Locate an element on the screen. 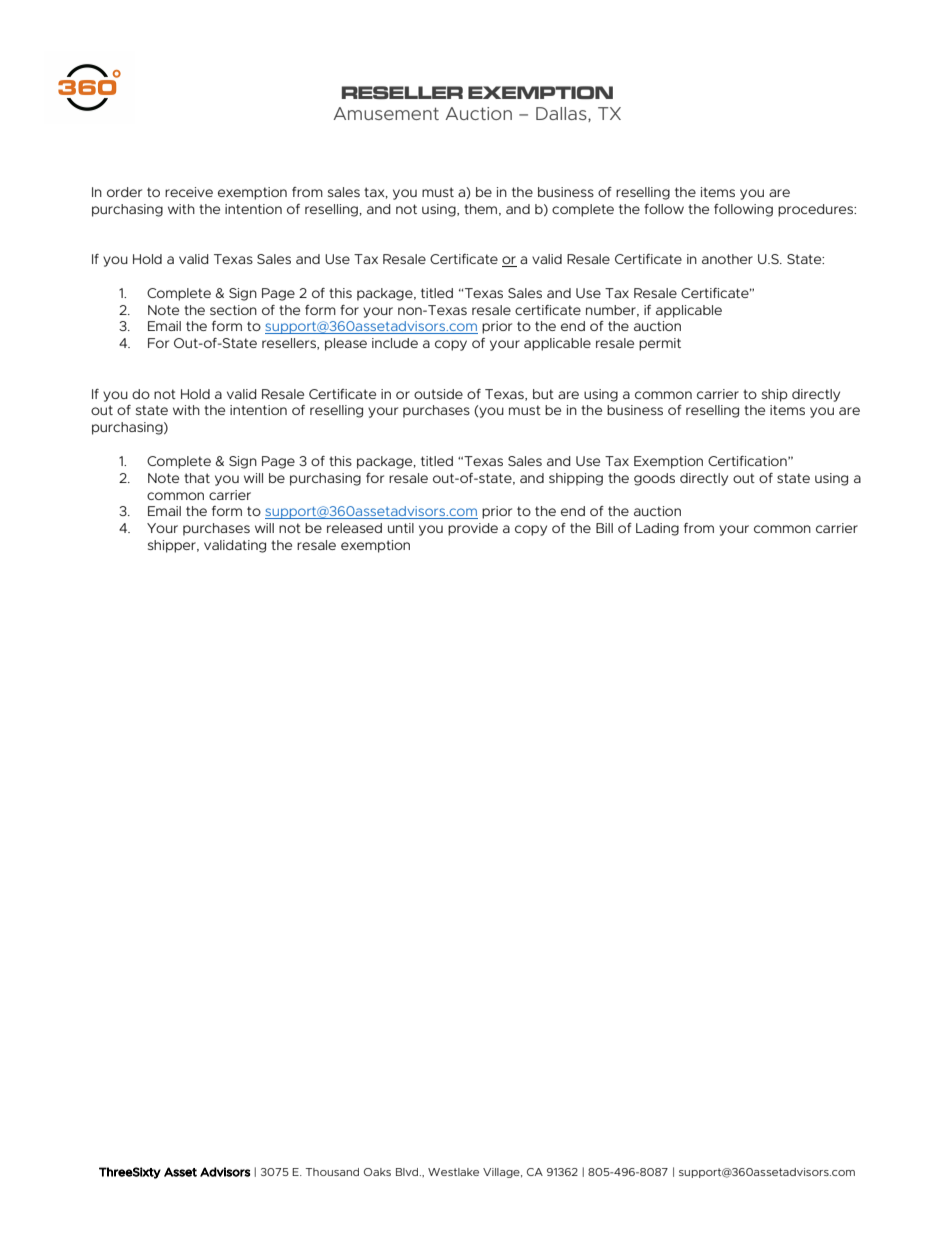  Westlake is located at coordinates (453, 1172).
